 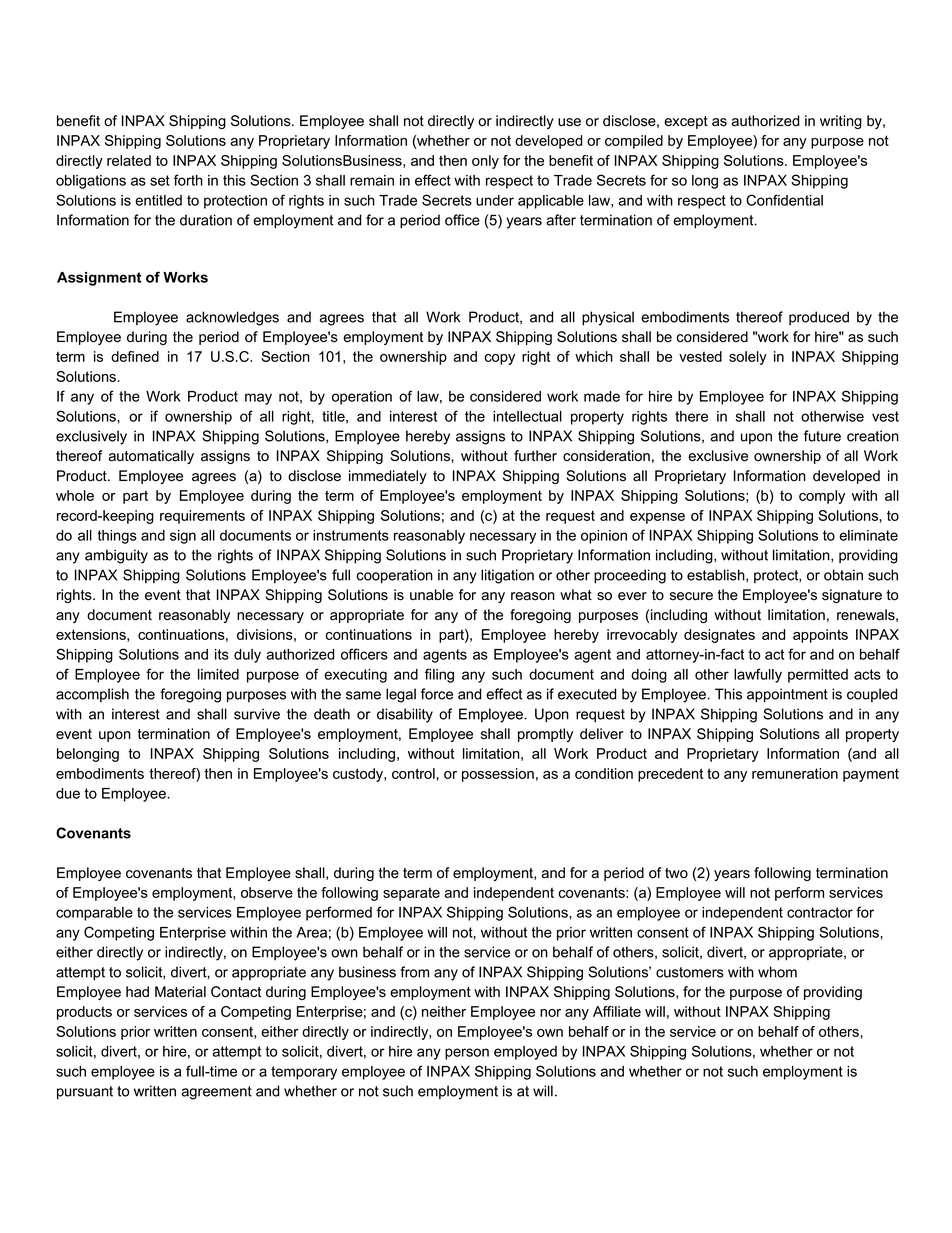 What do you see at coordinates (216, 1093) in the screenshot?
I see `agreement` at bounding box center [216, 1093].
